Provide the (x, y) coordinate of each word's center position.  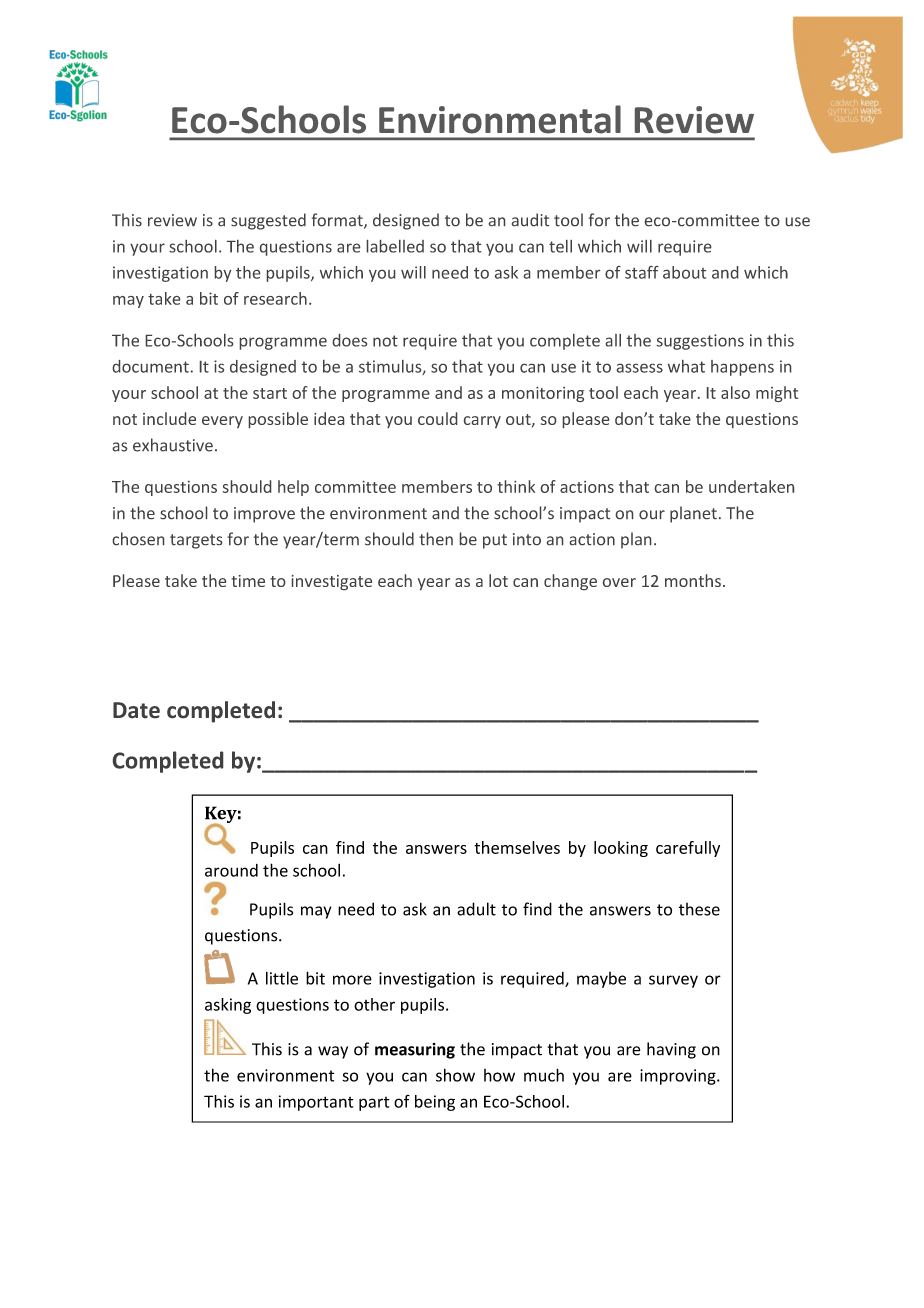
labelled (395, 246)
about (684, 272)
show (455, 1075)
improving (679, 1077)
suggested (268, 221)
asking (228, 1006)
